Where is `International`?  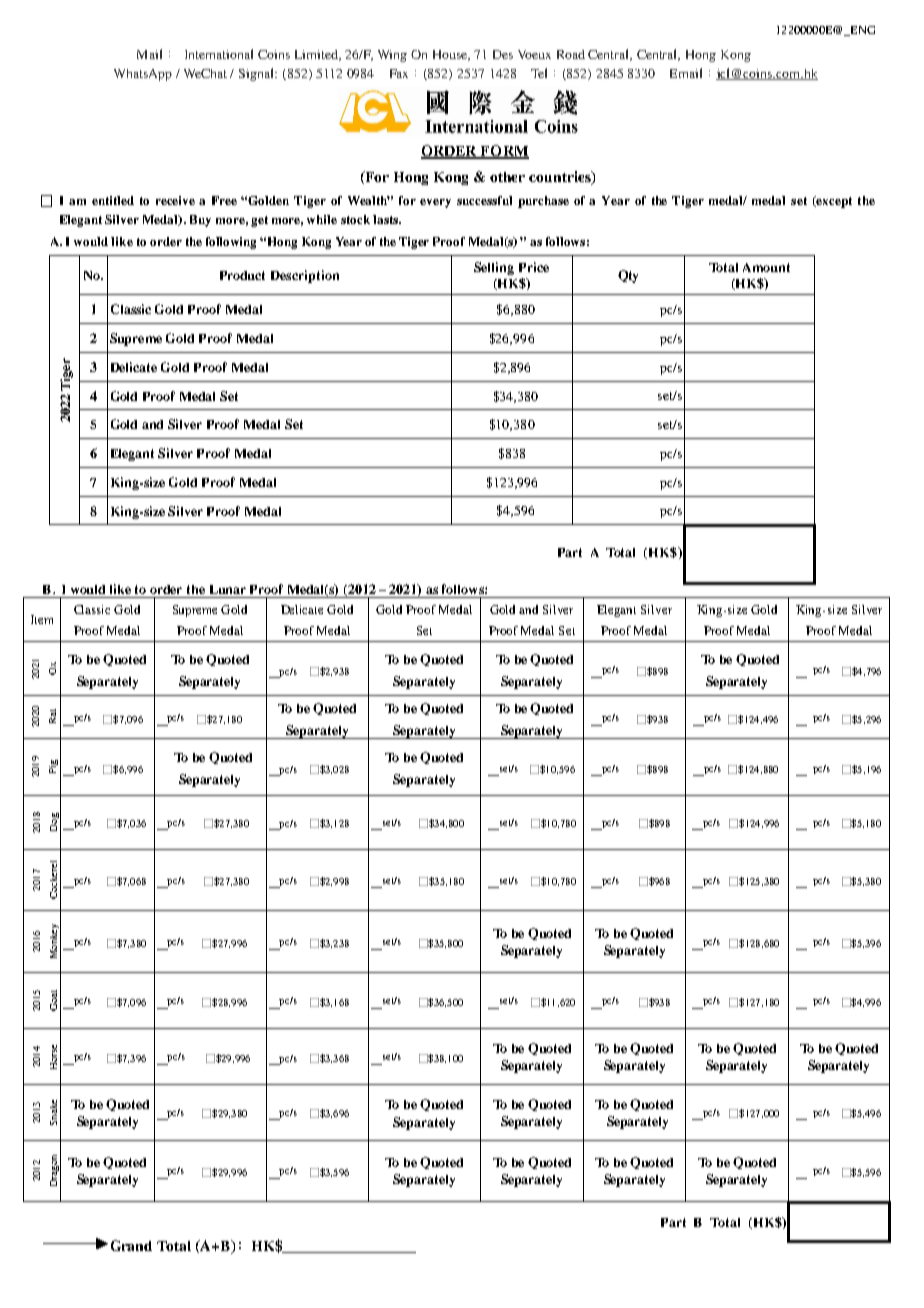 International is located at coordinates (219, 54).
